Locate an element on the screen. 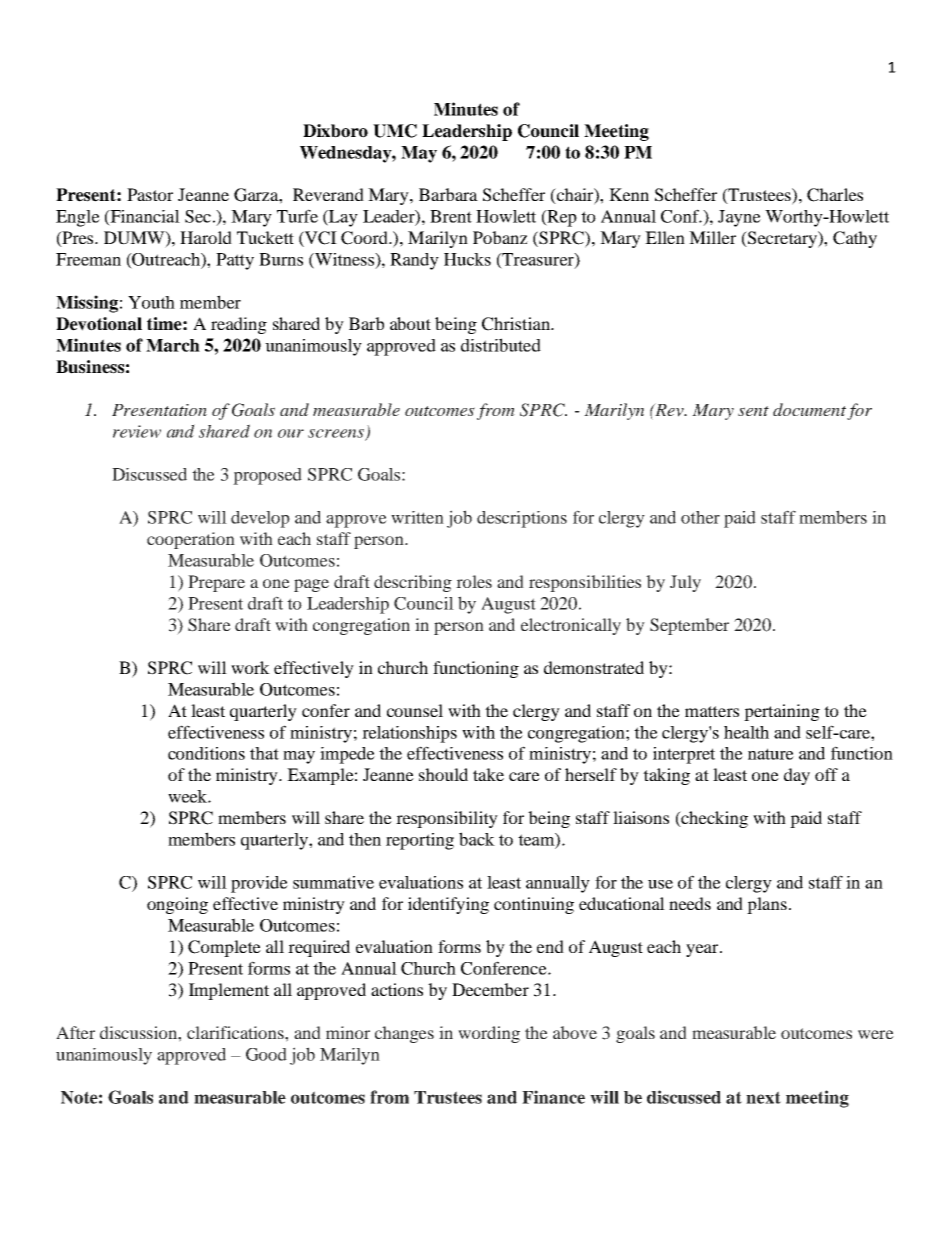 The image size is (952, 1233). Pastor is located at coordinates (150, 194).
